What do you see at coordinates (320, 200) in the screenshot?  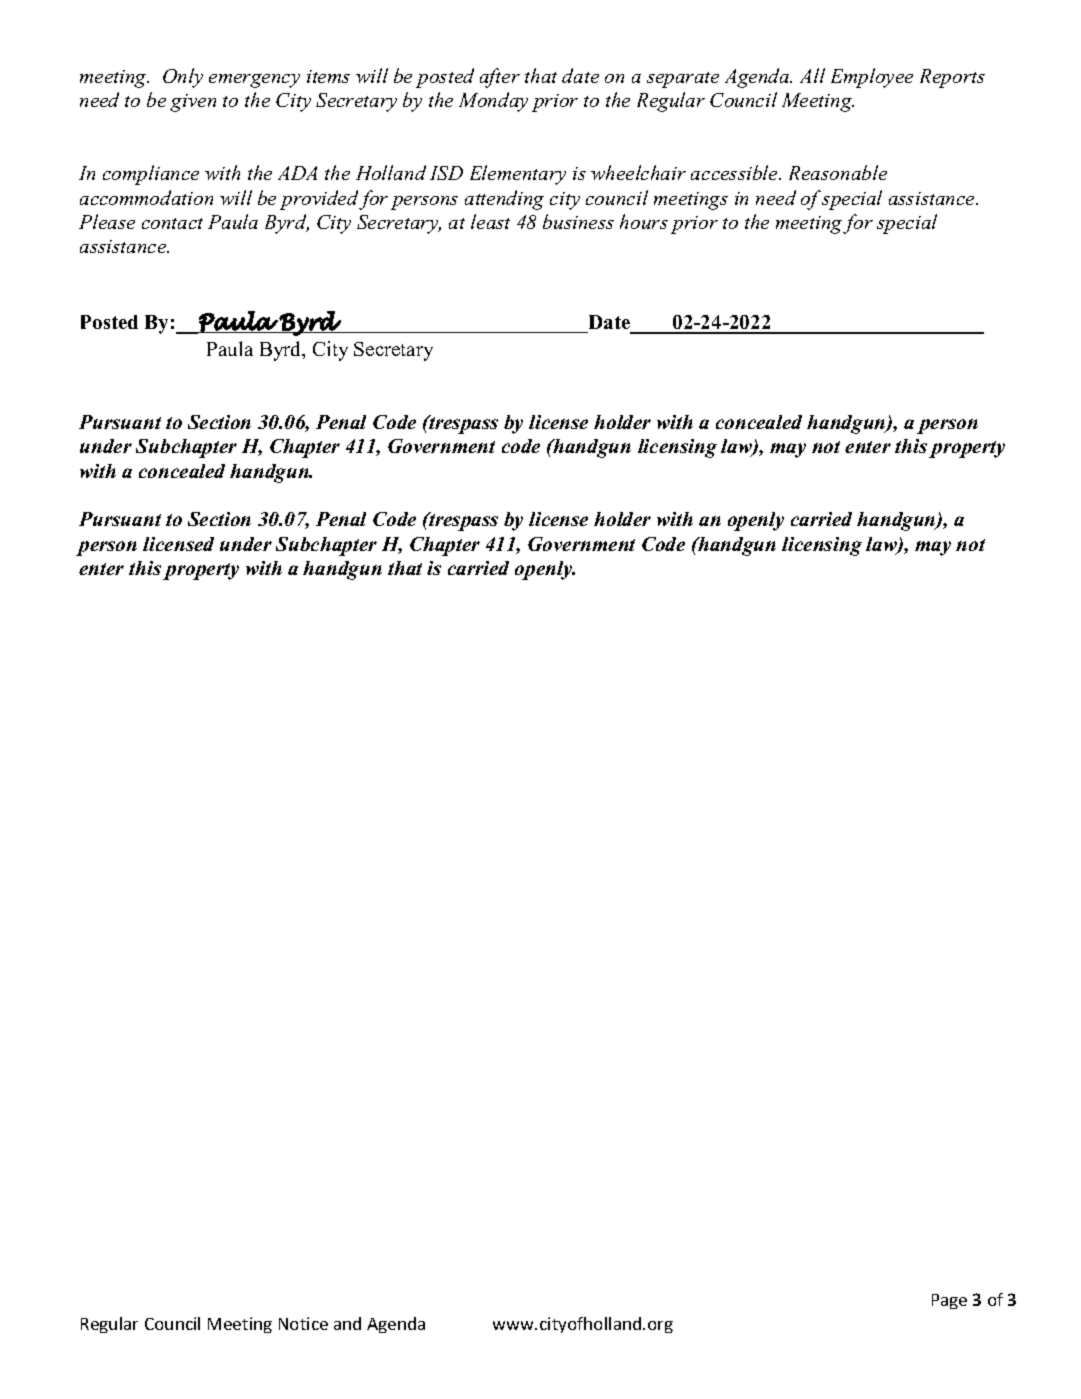 I see `provided` at bounding box center [320, 200].
